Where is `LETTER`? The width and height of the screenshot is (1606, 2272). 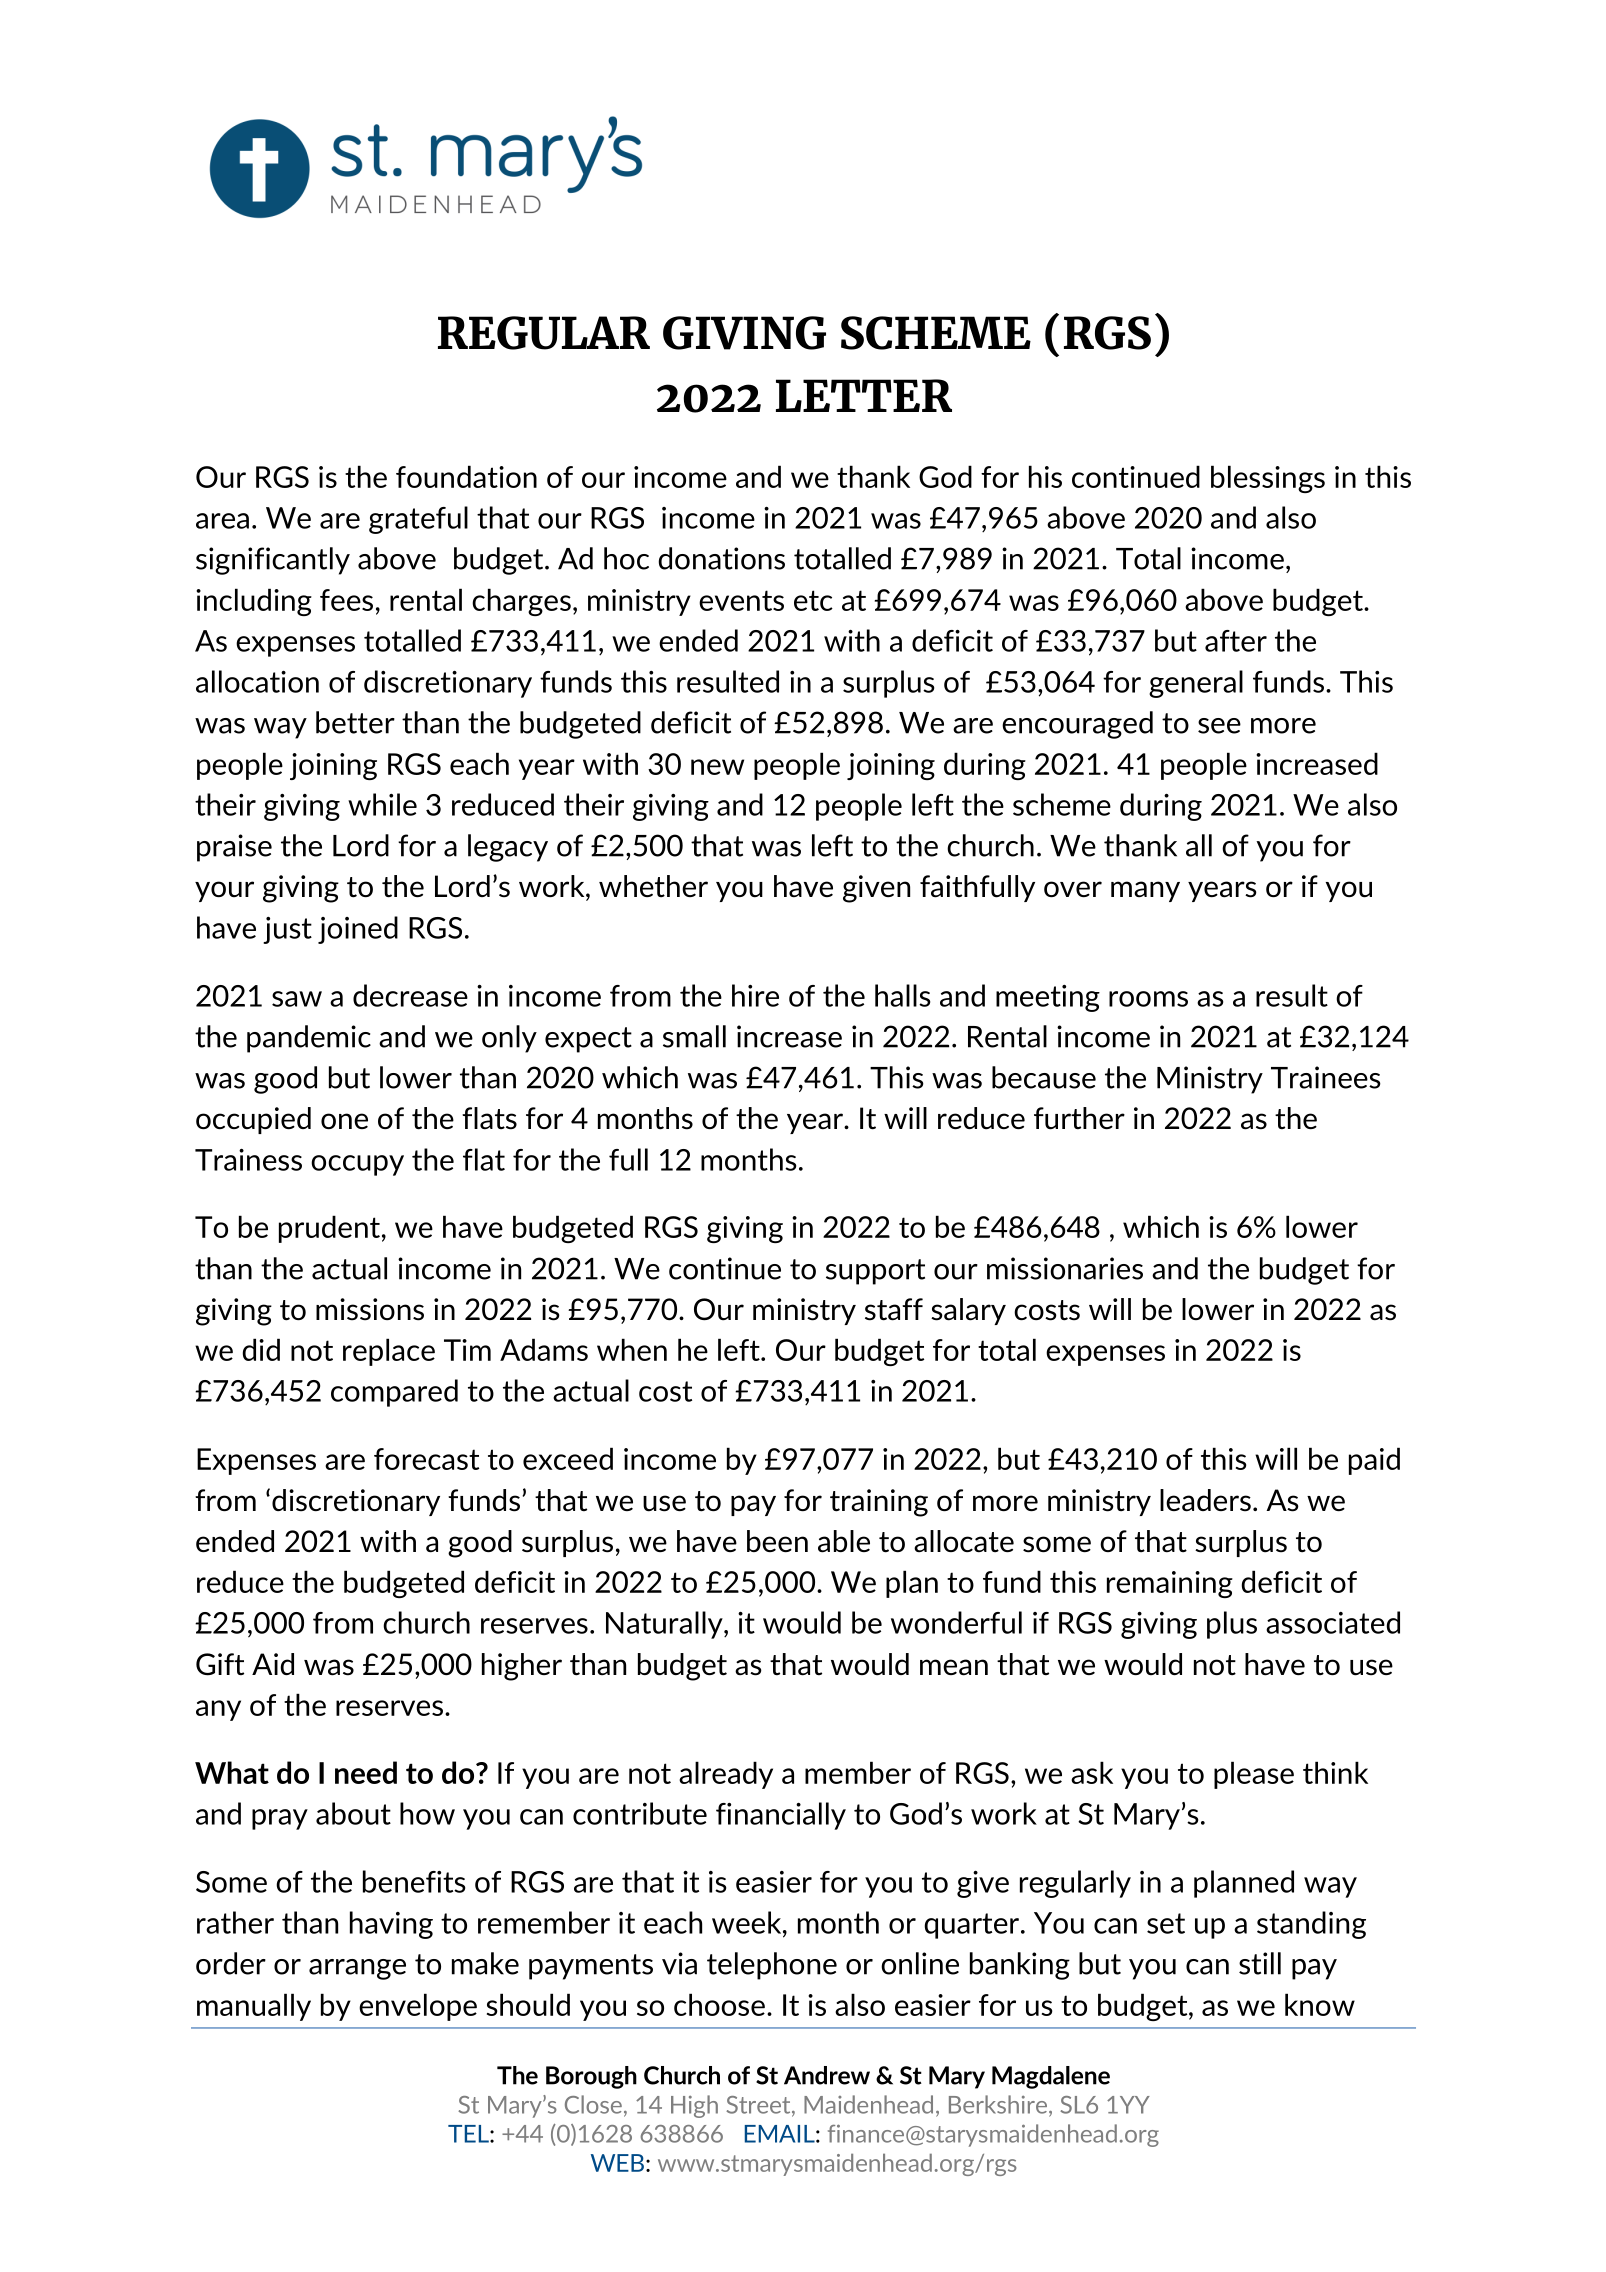 LETTER is located at coordinates (864, 395).
